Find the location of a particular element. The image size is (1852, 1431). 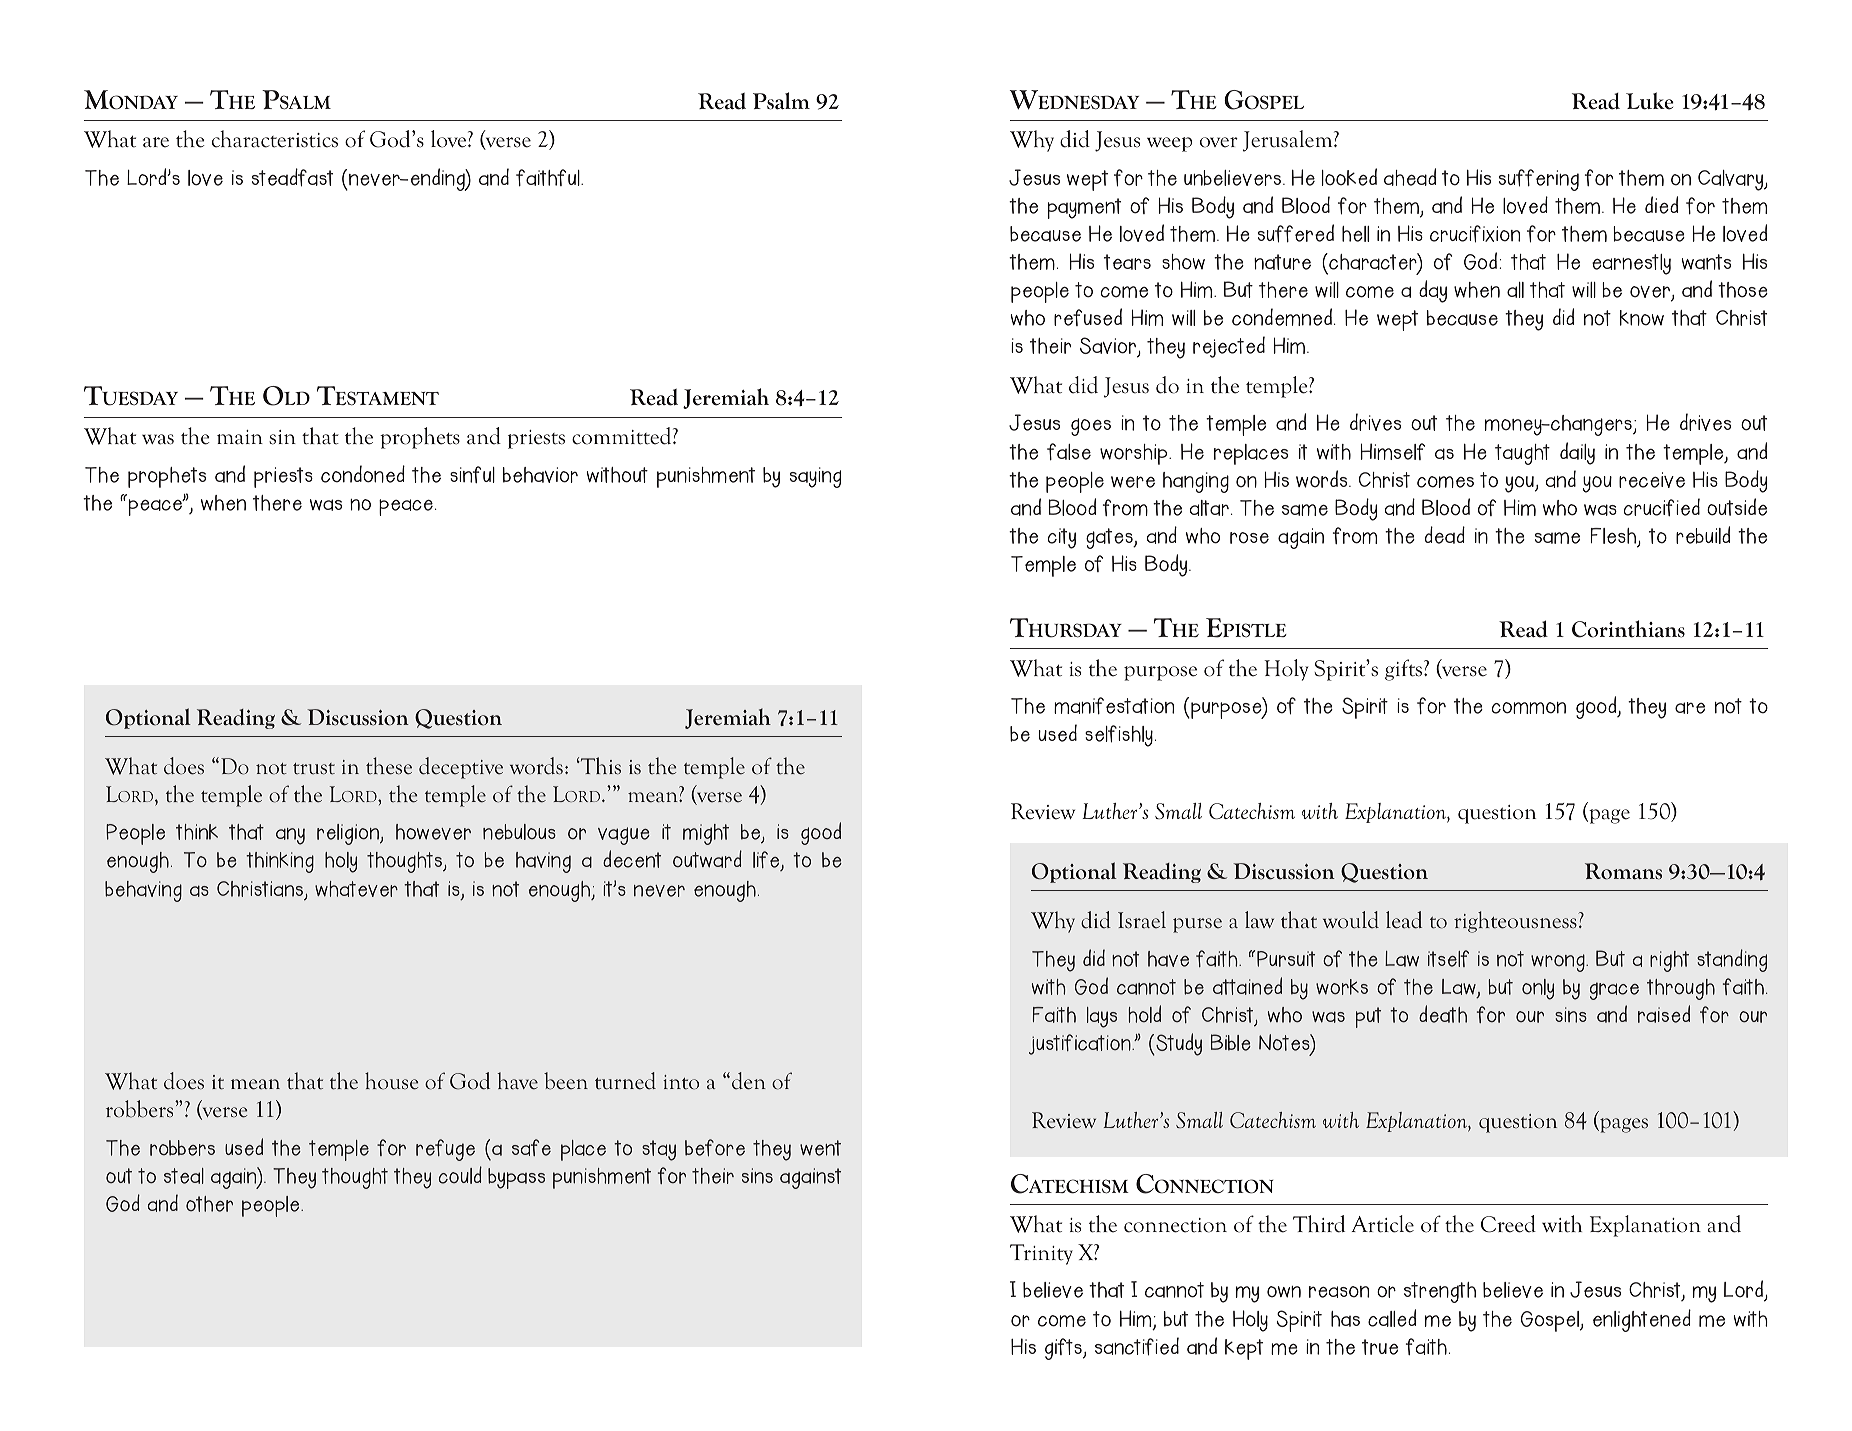

house is located at coordinates (391, 1081).
